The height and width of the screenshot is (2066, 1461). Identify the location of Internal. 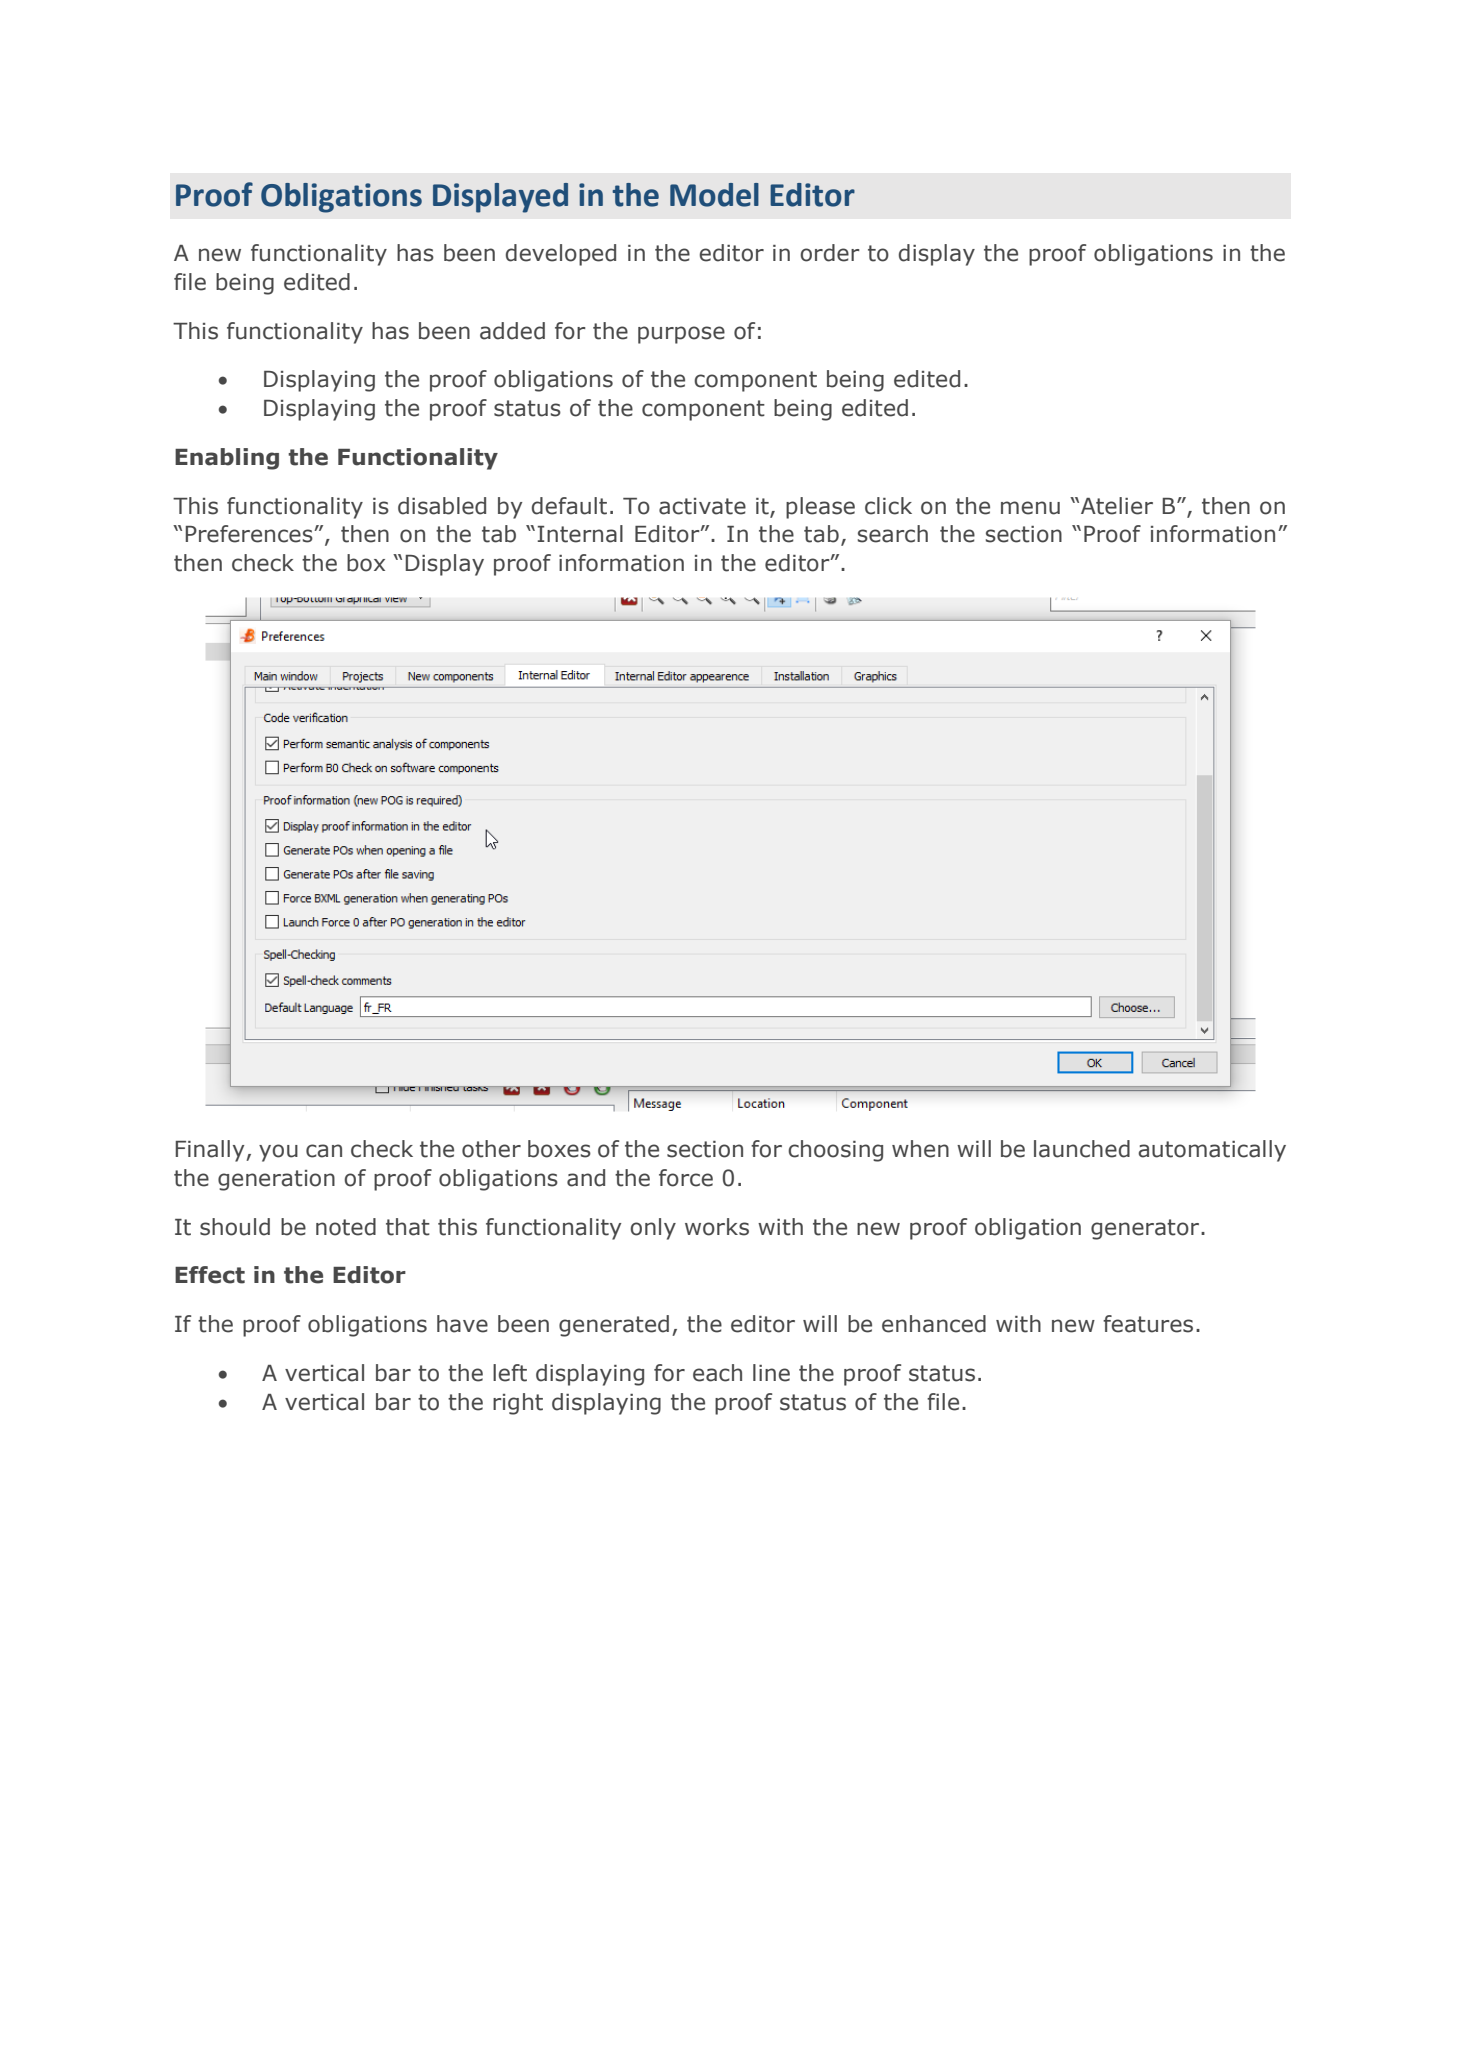
(580, 534).
